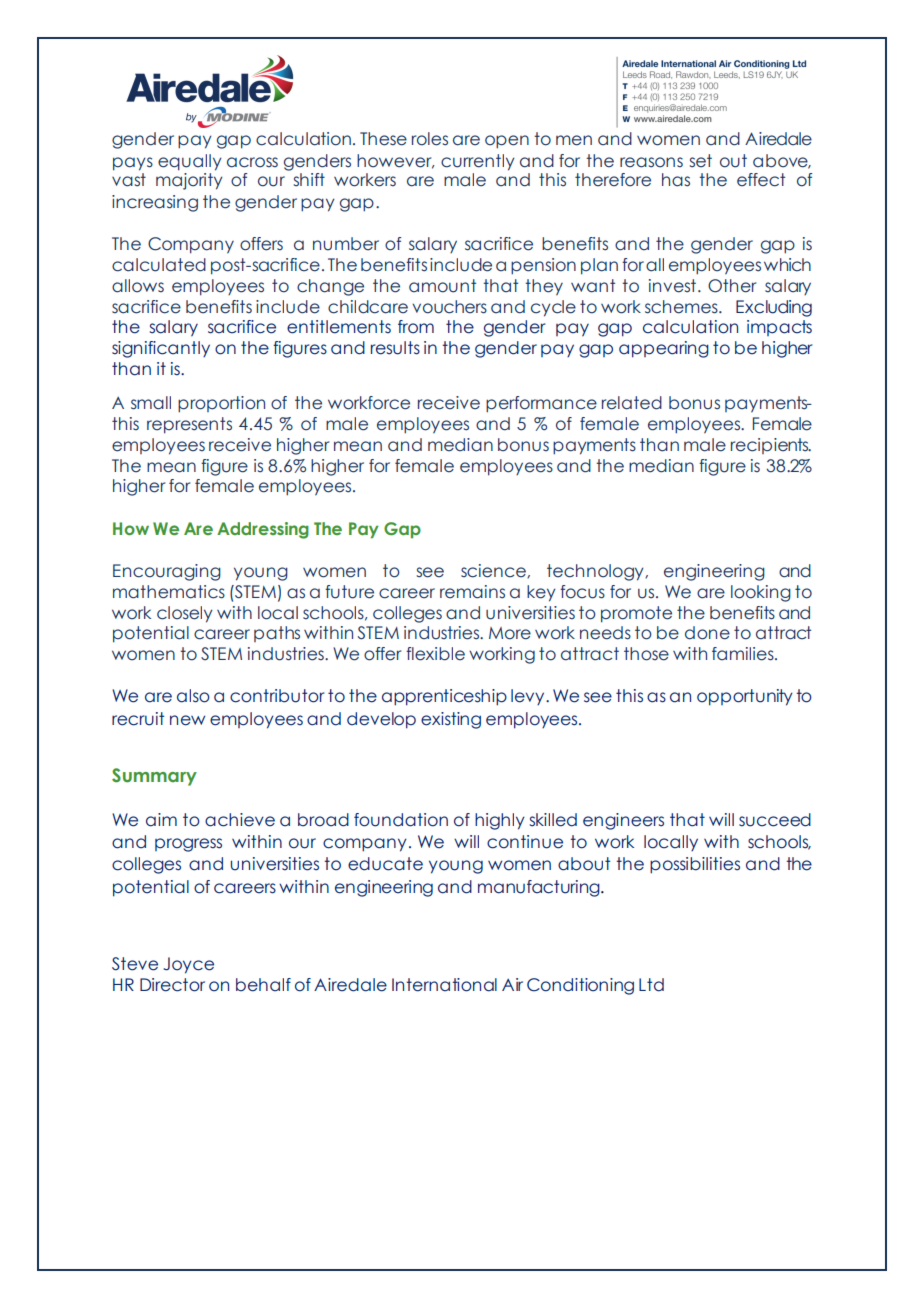 Image resolution: width=924 pixels, height=1308 pixels. Describe the element at coordinates (761, 593) in the screenshot. I see `looking` at that location.
